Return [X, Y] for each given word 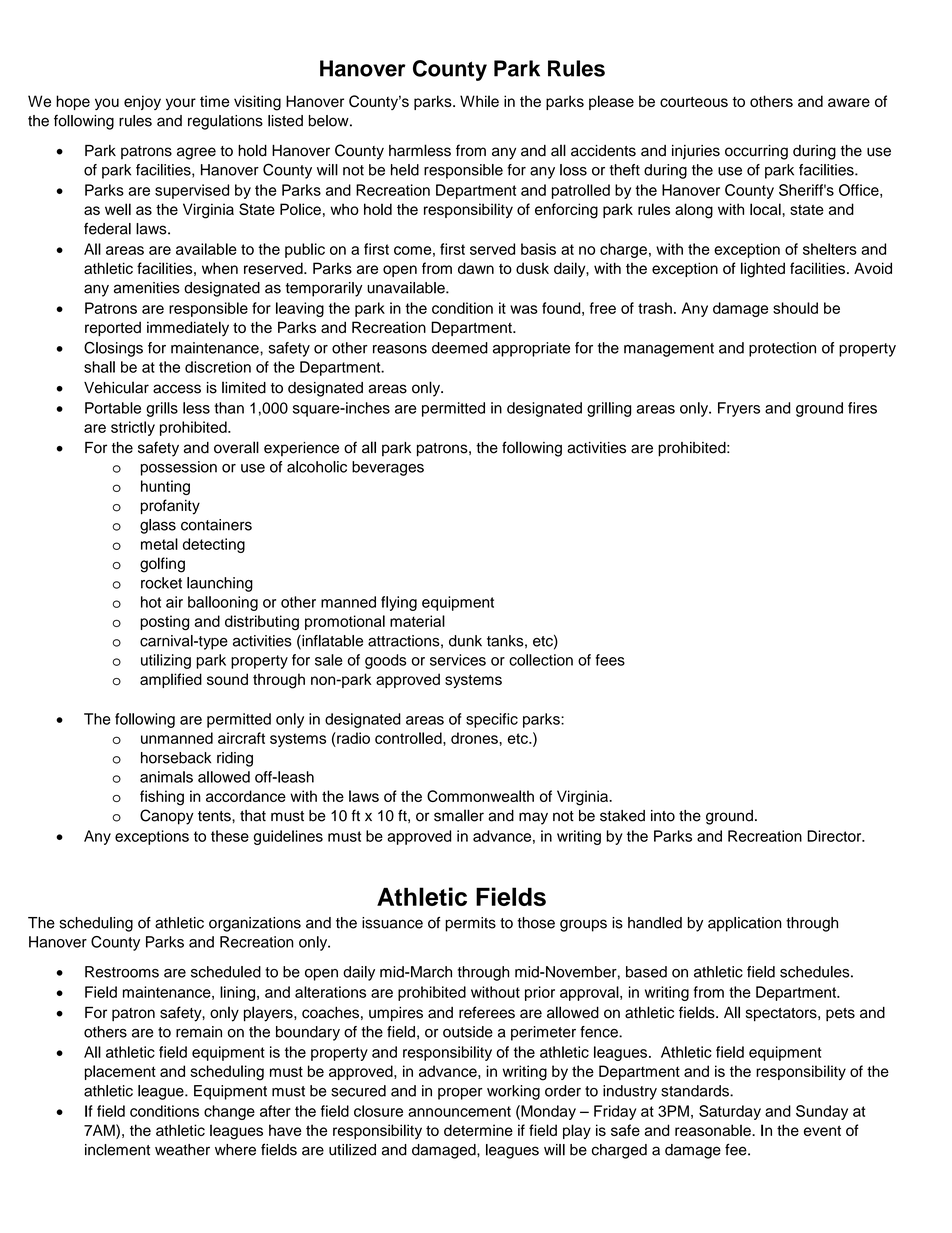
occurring [756, 152]
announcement [459, 1111]
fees [610, 660]
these [230, 836]
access [177, 389]
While [479, 101]
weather [182, 1150]
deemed [460, 348]
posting [164, 623]
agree [196, 153]
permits [470, 924]
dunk [465, 641]
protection [782, 349]
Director [835, 836]
